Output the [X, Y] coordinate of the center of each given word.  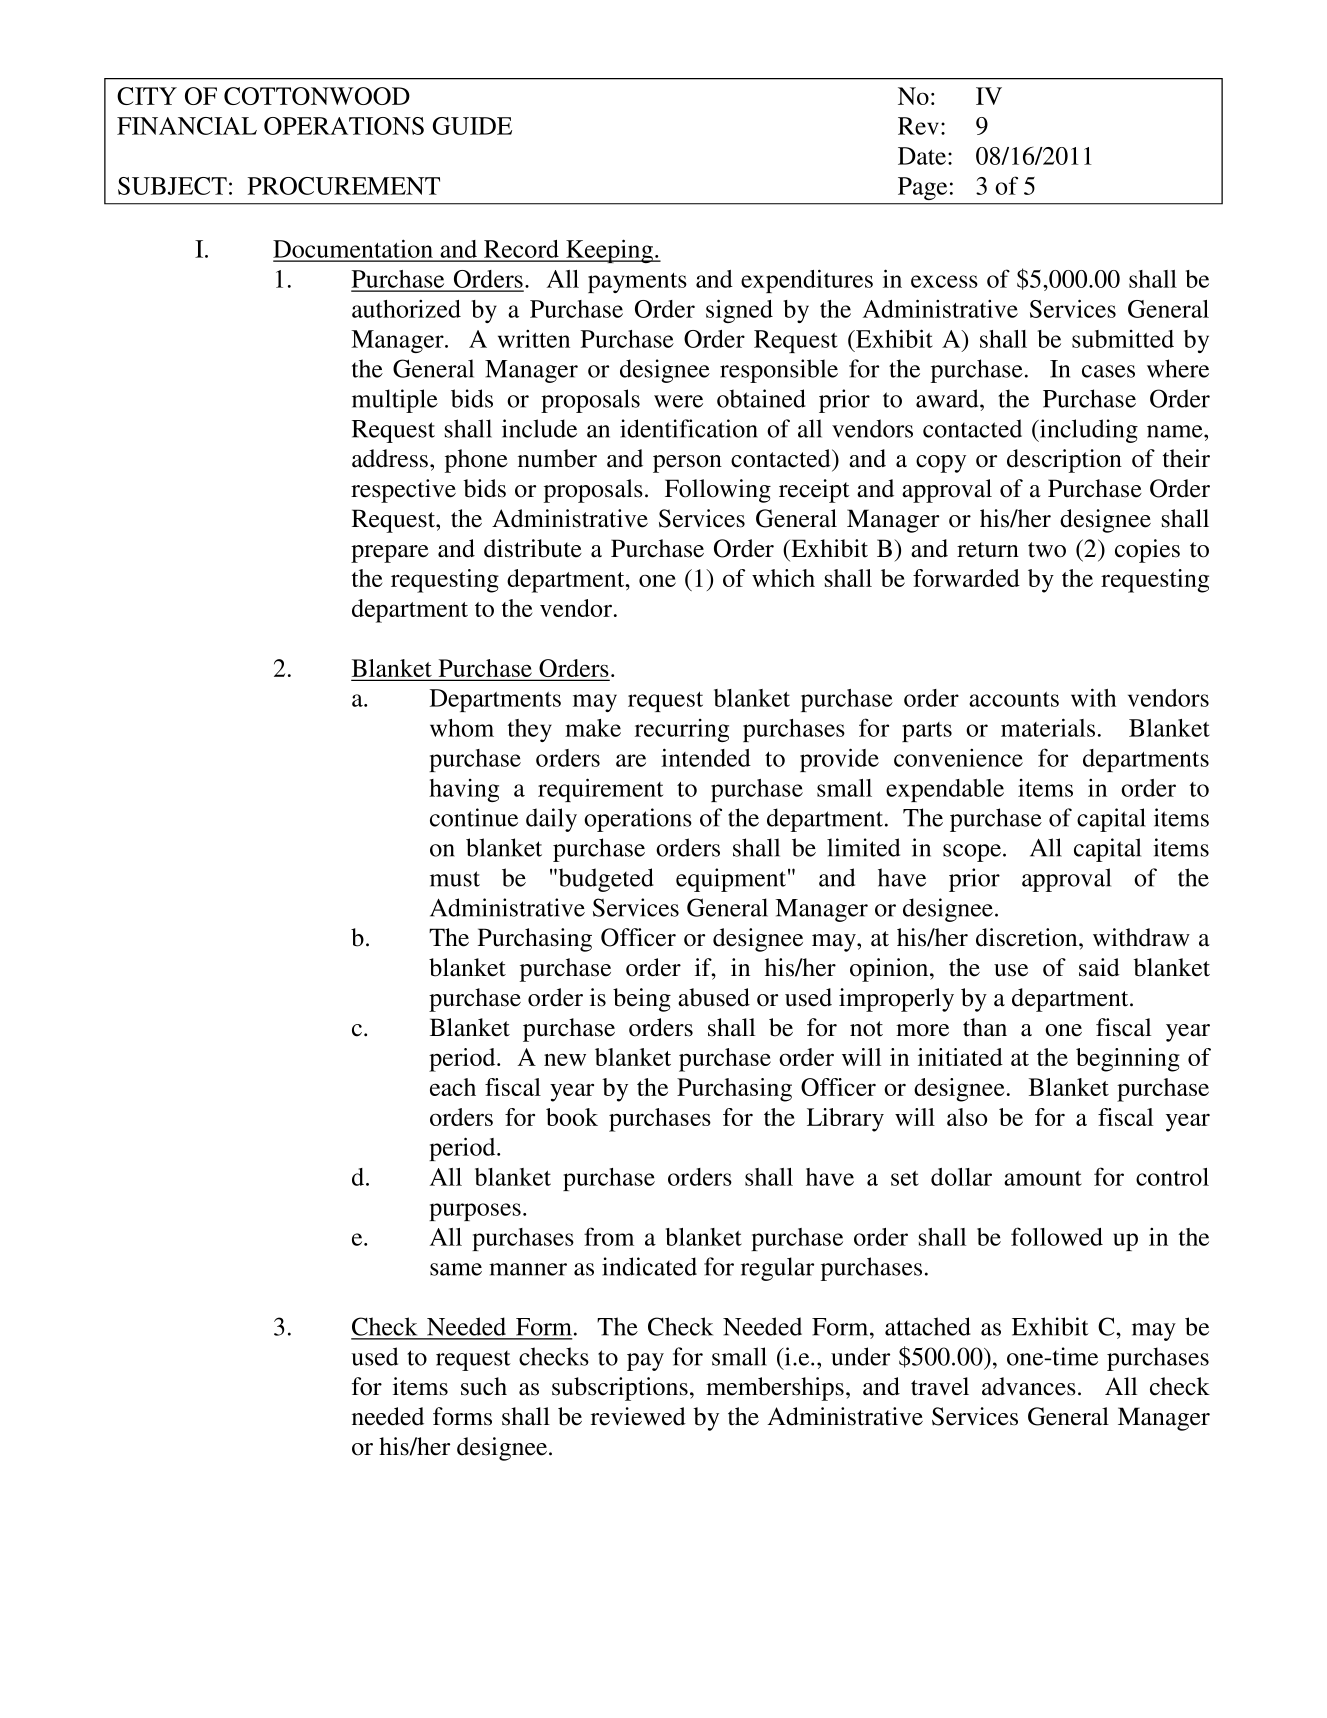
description [1064, 461]
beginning [1128, 1060]
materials [1048, 727]
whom [462, 728]
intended [706, 757]
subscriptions [620, 1389]
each [453, 1087]
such [484, 1386]
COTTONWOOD [317, 96]
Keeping [610, 251]
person [687, 464]
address [390, 458]
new [565, 1059]
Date [923, 156]
